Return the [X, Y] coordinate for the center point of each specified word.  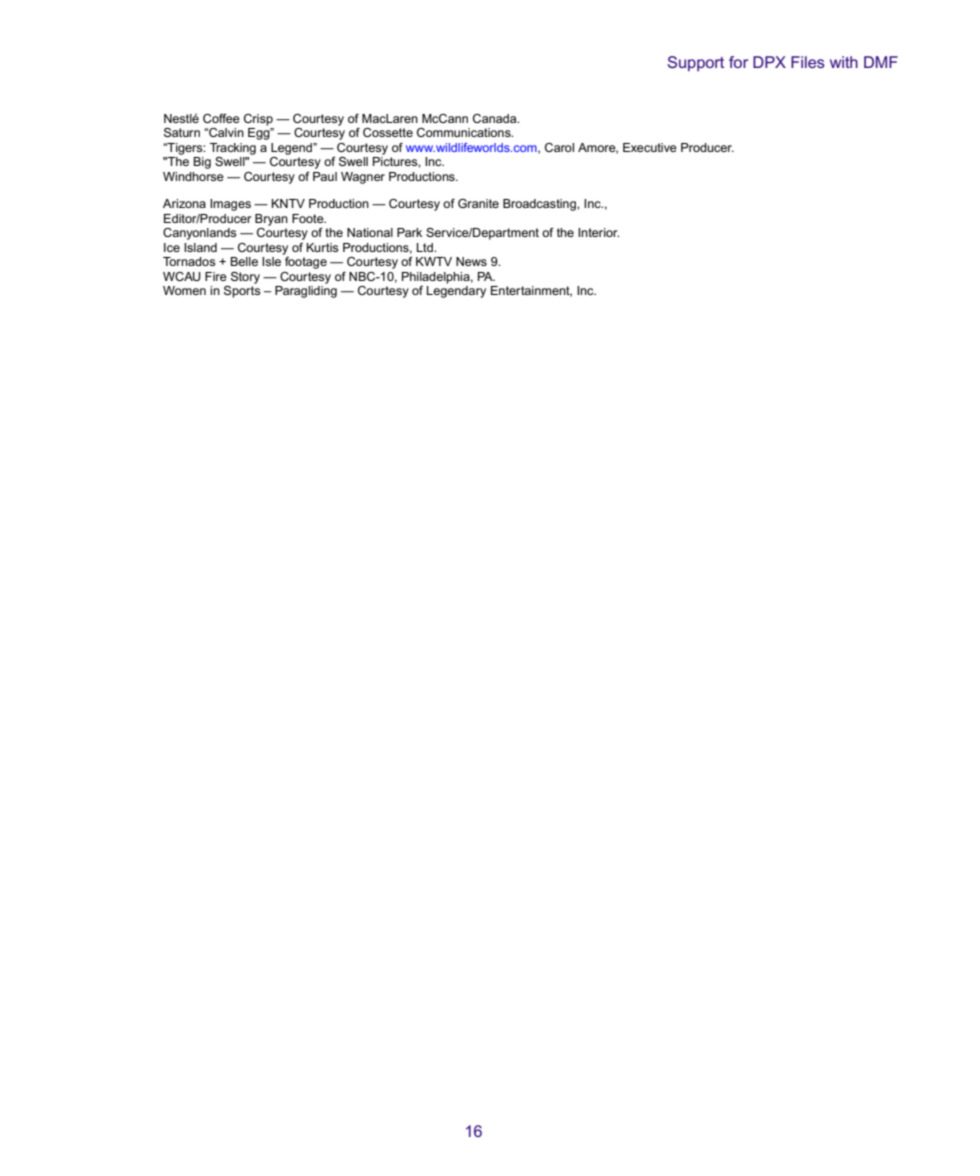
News [471, 261]
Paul [325, 176]
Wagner [363, 178]
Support [696, 63]
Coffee [221, 118]
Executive [650, 147]
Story [245, 278]
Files [808, 62]
